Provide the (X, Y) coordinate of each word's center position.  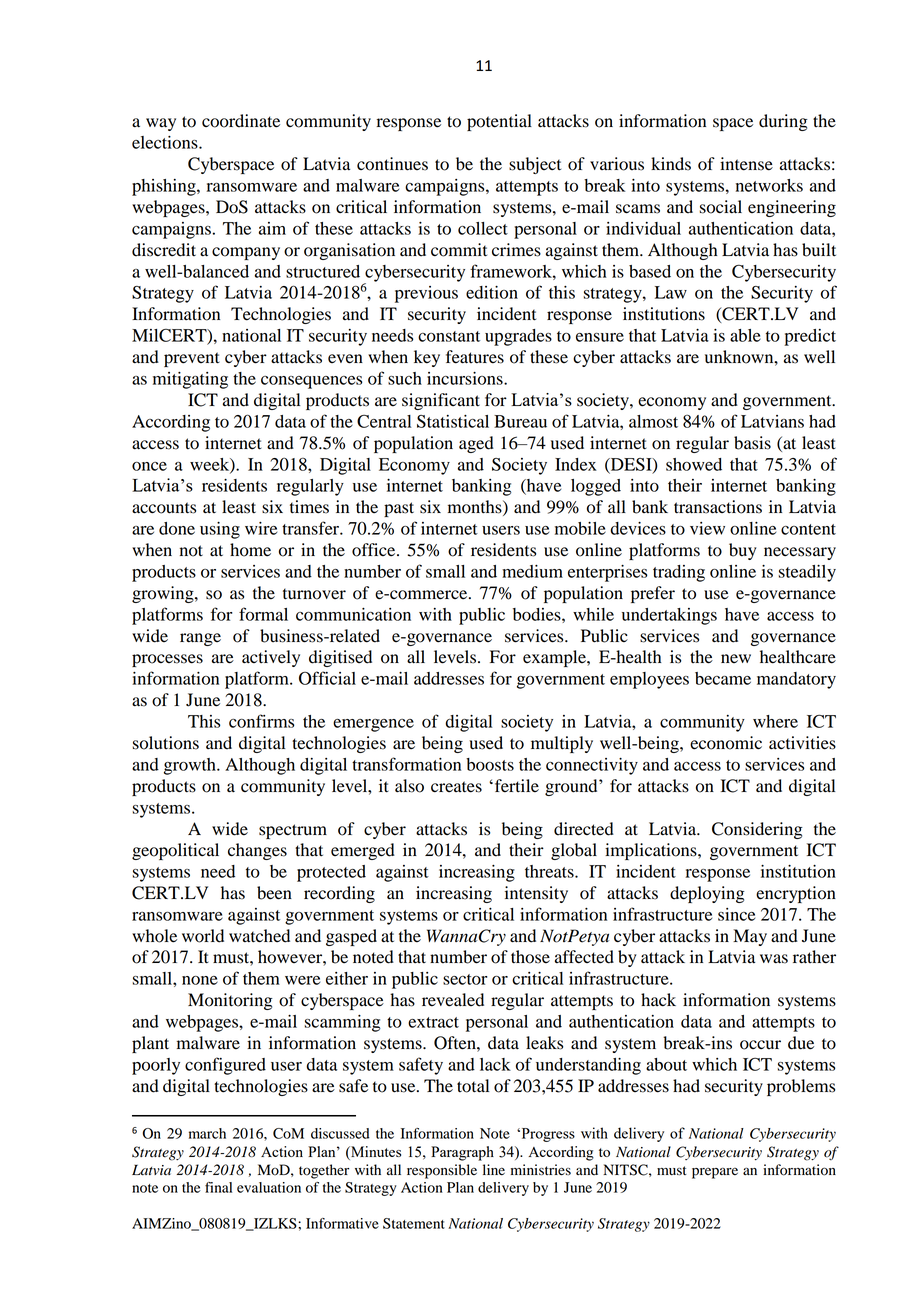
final (218, 1187)
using (220, 530)
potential (499, 122)
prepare (715, 1173)
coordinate (241, 121)
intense (746, 164)
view (707, 528)
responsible (442, 1171)
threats (550, 871)
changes (257, 851)
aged (476, 444)
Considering (757, 830)
